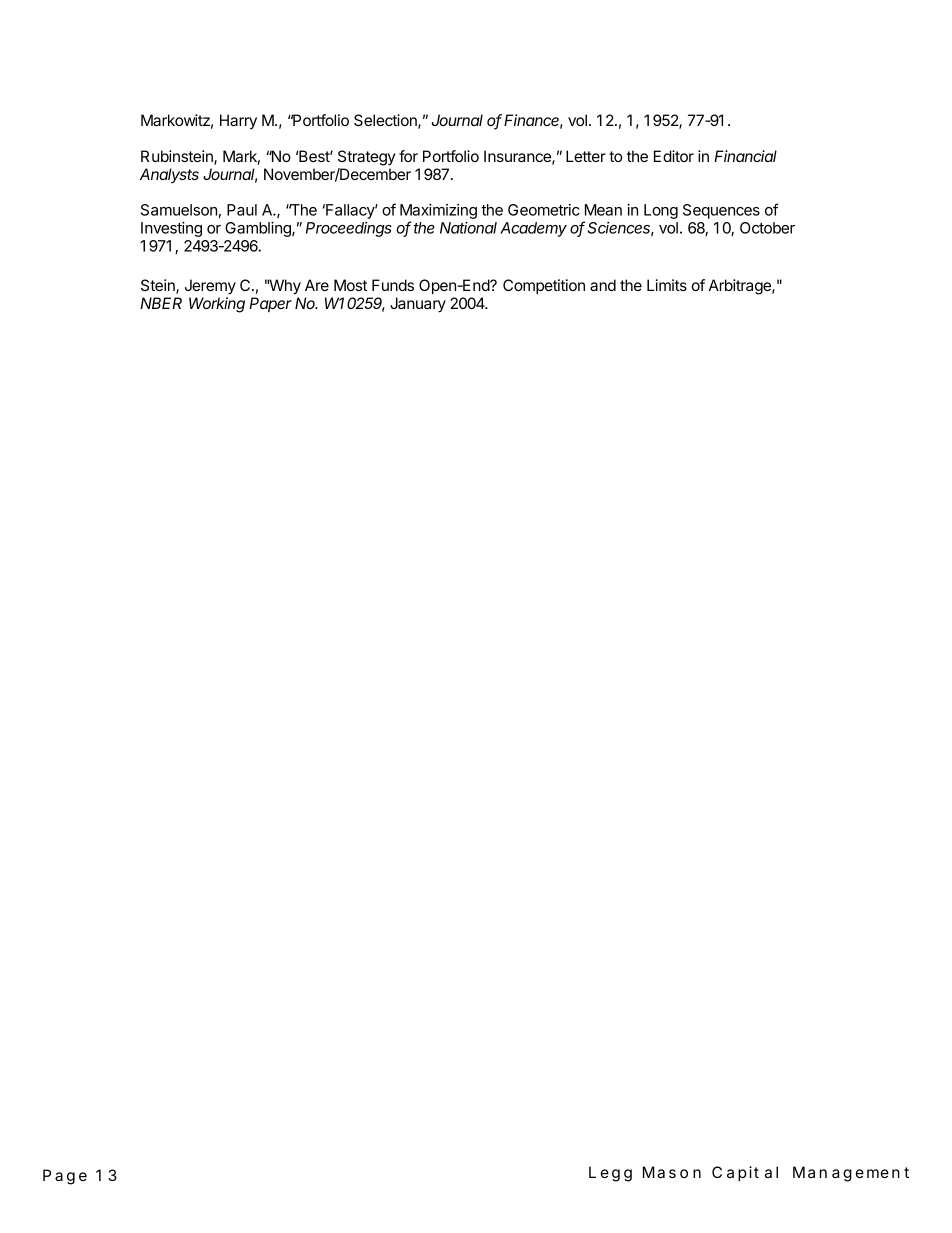  What do you see at coordinates (544, 286) in the page?
I see `Competition` at bounding box center [544, 286].
